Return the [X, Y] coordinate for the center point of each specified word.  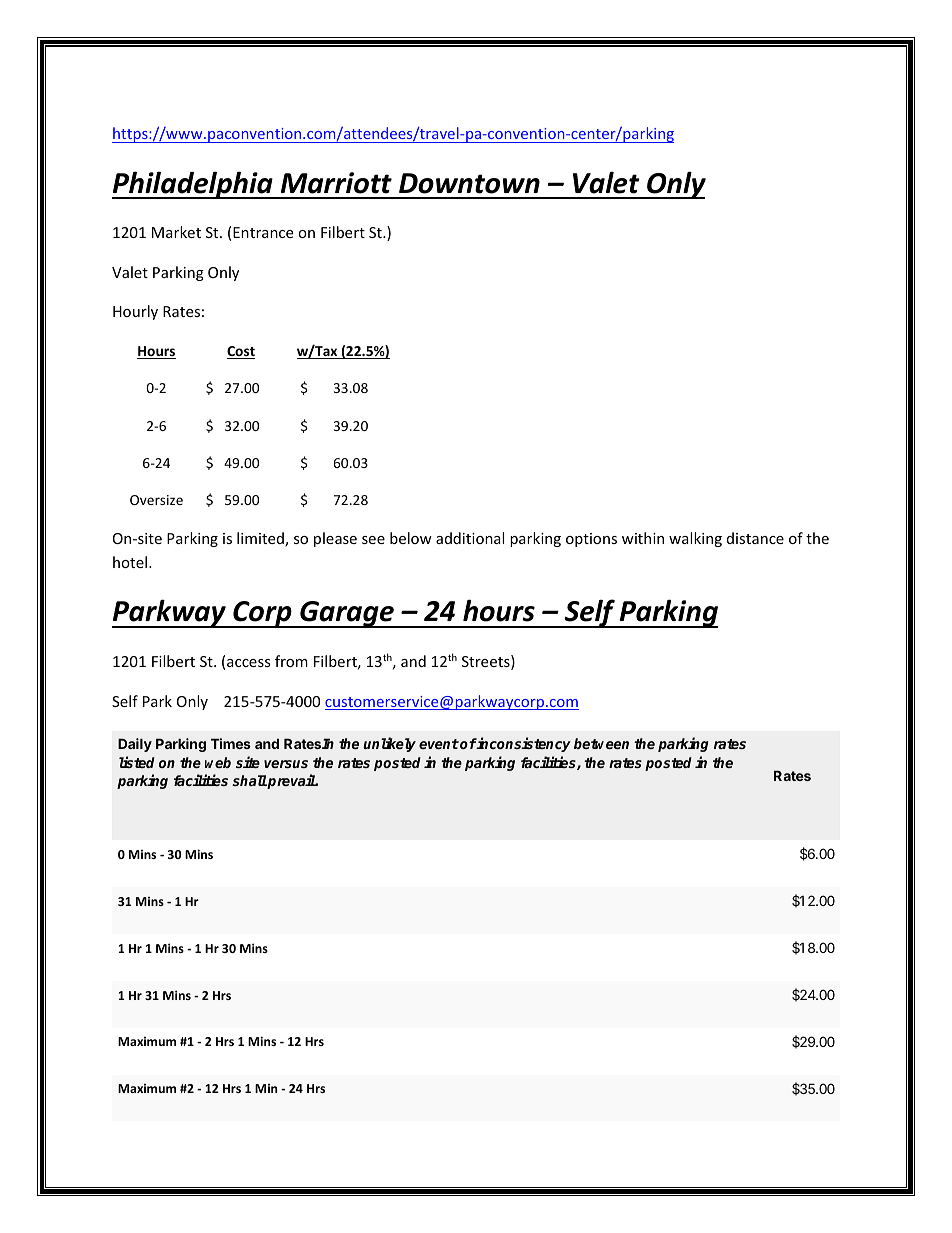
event [439, 744]
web [218, 762]
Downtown [469, 183]
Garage [347, 614]
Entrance [263, 232]
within [643, 538]
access [249, 663]
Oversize [156, 500]
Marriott [336, 183]
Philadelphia [193, 185]
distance [755, 538]
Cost [241, 352]
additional [470, 538]
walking [695, 539]
